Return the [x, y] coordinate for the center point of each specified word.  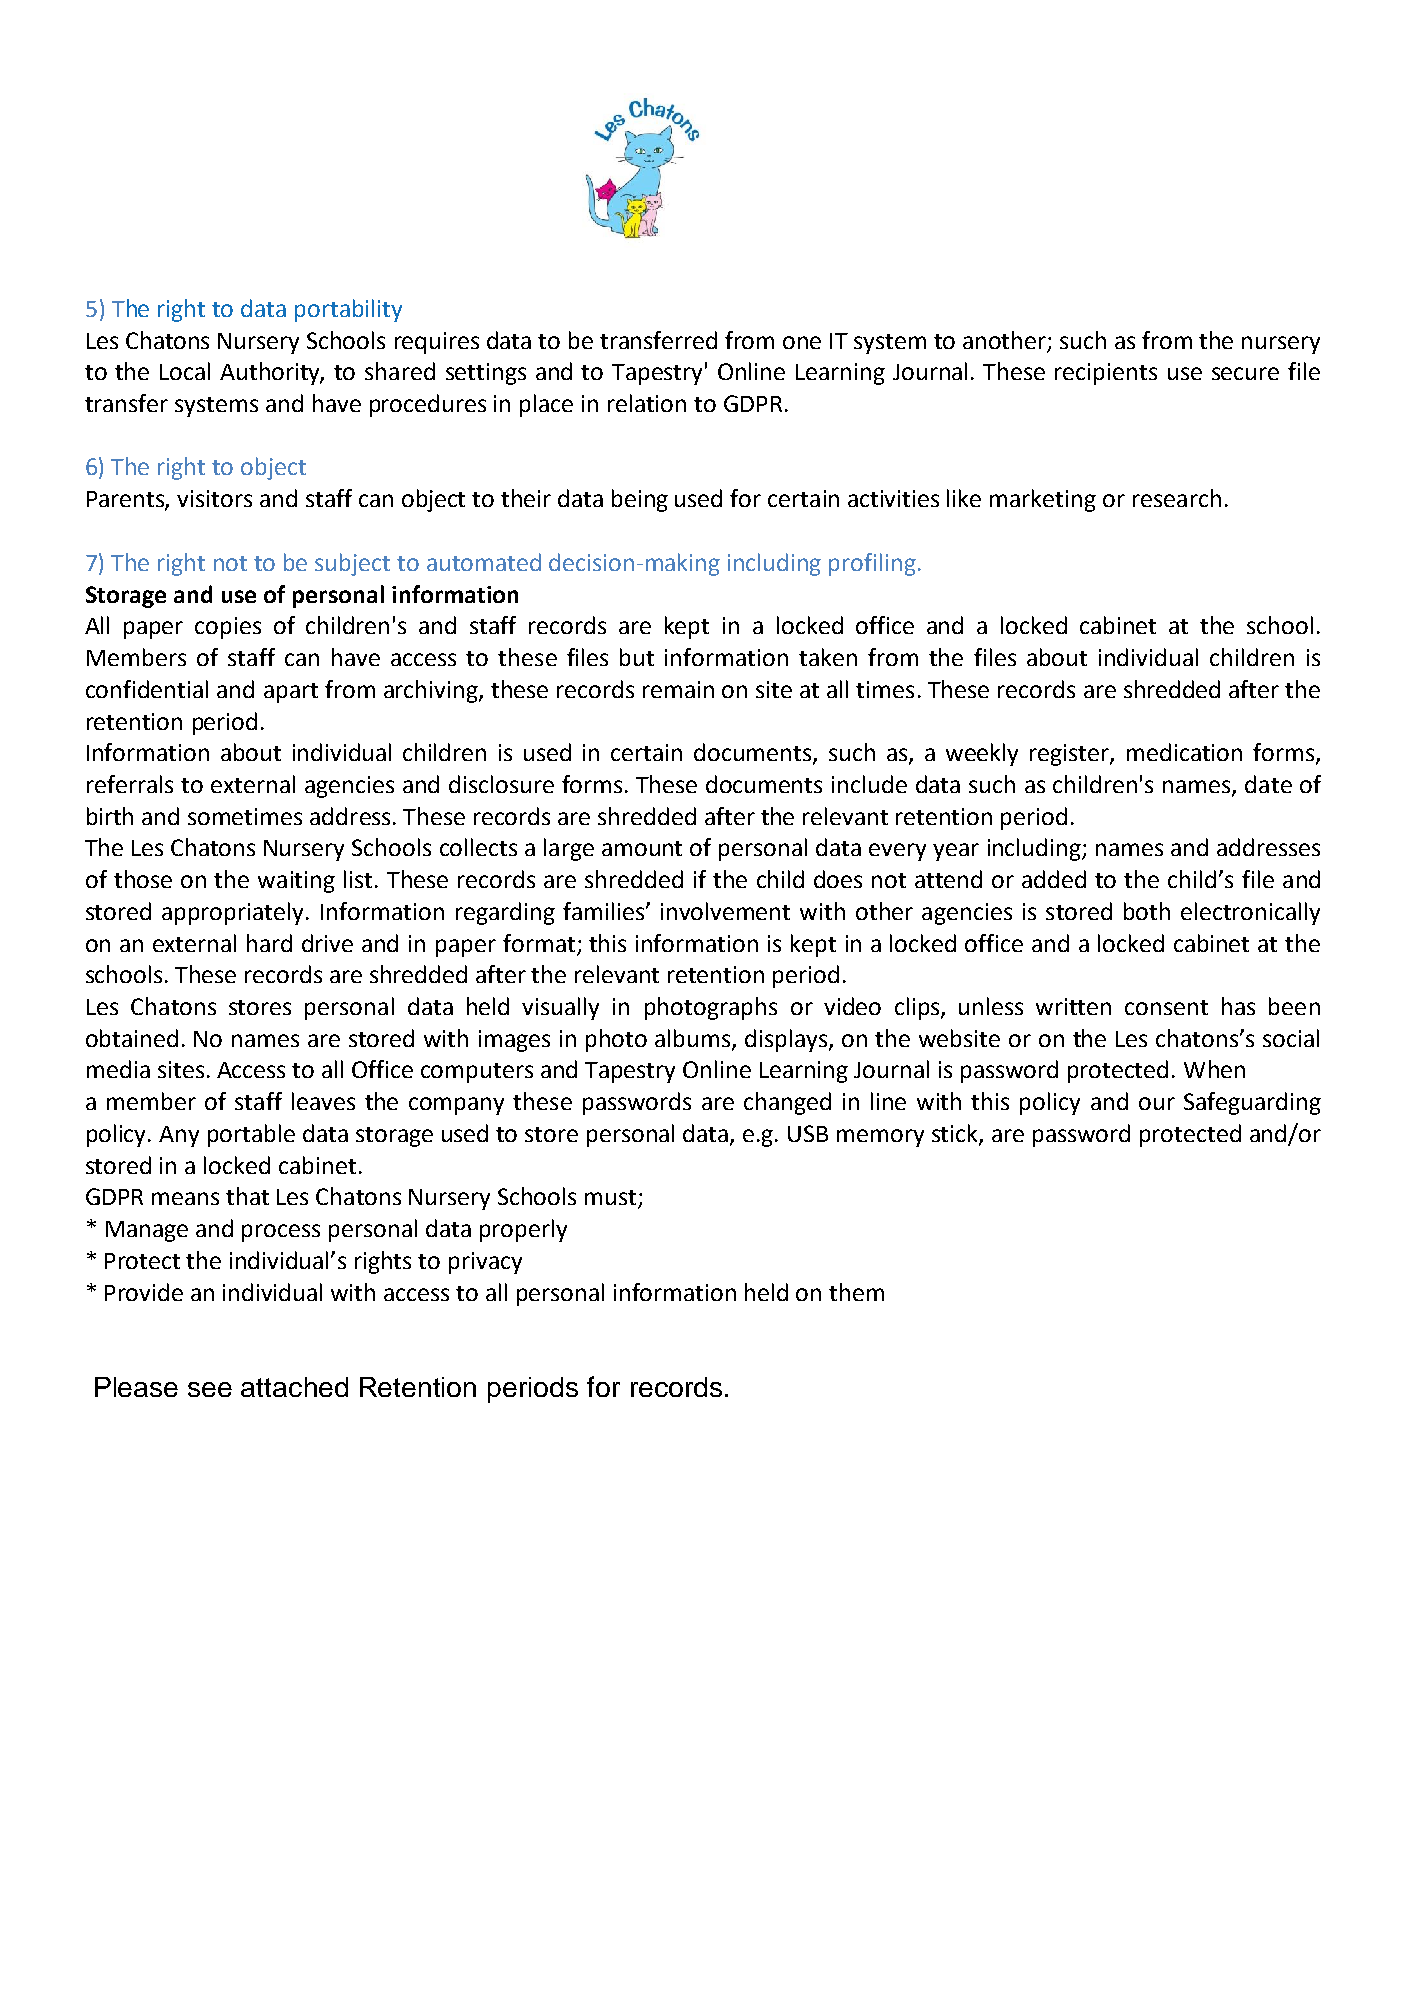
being [640, 500]
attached [294, 1387]
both [1147, 911]
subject [352, 564]
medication [1184, 752]
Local [185, 371]
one [802, 342]
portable [251, 1135]
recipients [1106, 374]
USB [808, 1133]
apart [291, 693]
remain [678, 689]
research [1177, 498]
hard [269, 943]
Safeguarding [1252, 1103]
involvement [725, 911]
